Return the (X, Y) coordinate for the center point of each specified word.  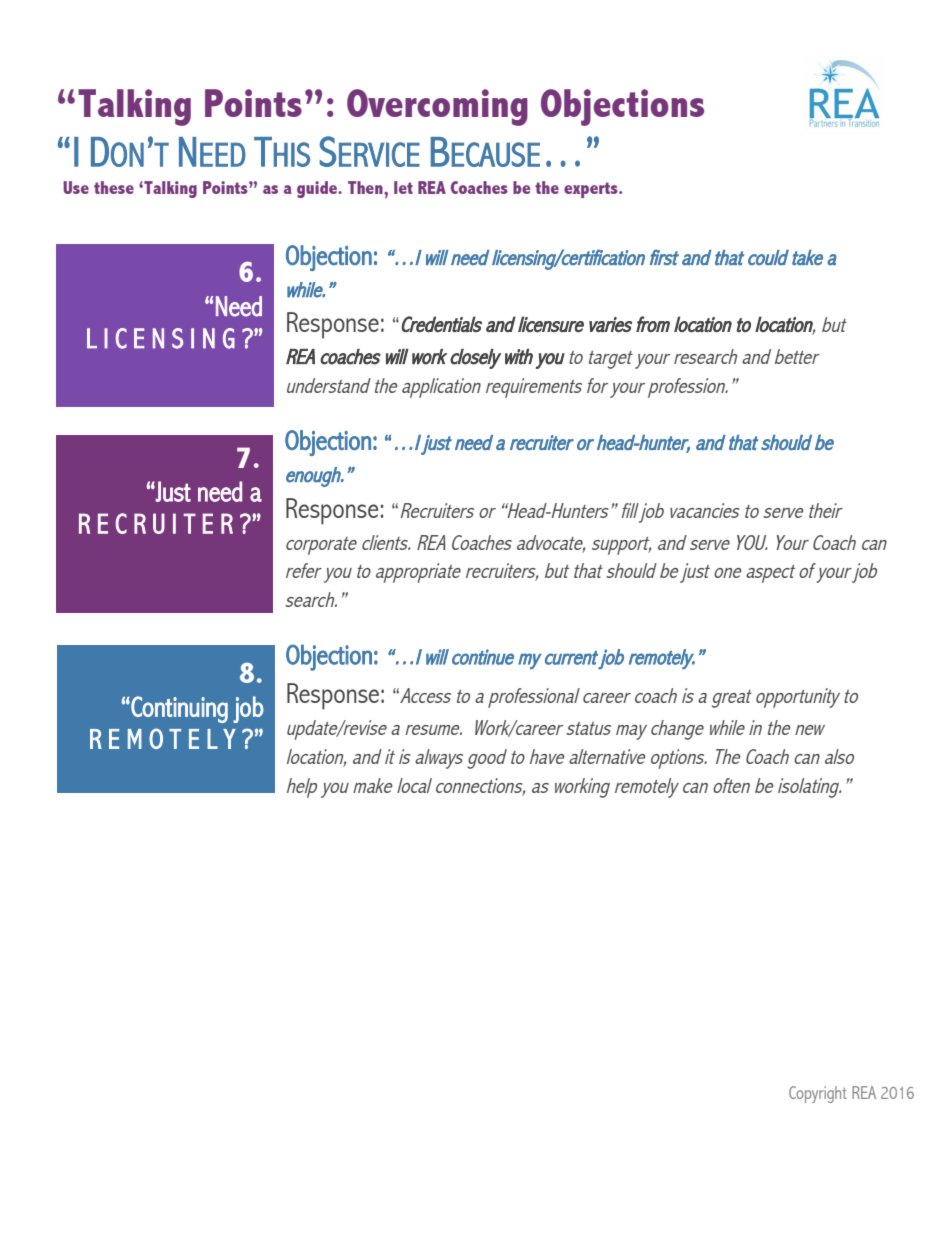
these (114, 187)
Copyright (818, 1094)
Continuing (178, 709)
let (403, 187)
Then (366, 187)
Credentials (440, 324)
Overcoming (437, 107)
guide (318, 189)
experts (592, 190)
